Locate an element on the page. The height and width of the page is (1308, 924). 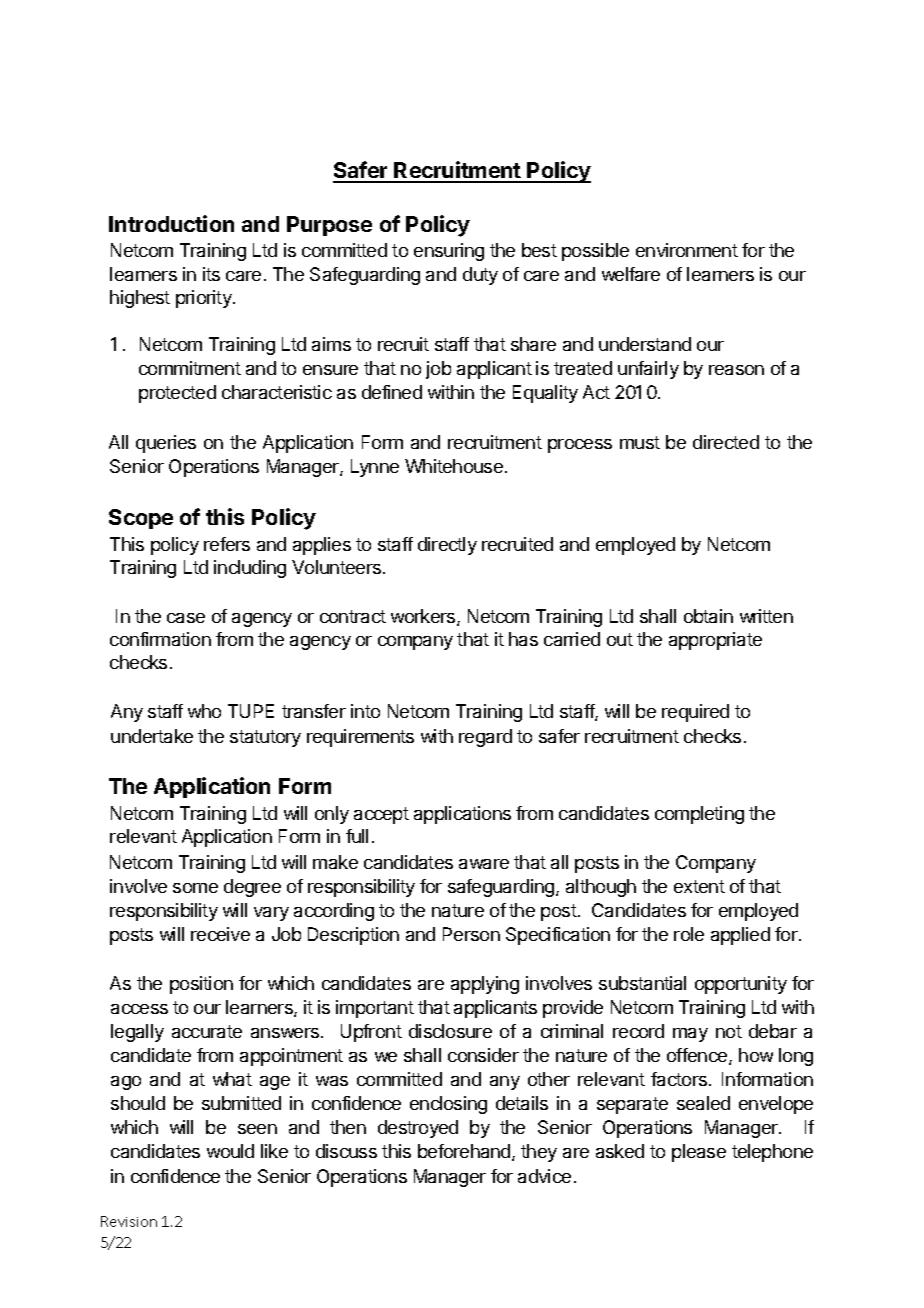
Person is located at coordinates (471, 934).
